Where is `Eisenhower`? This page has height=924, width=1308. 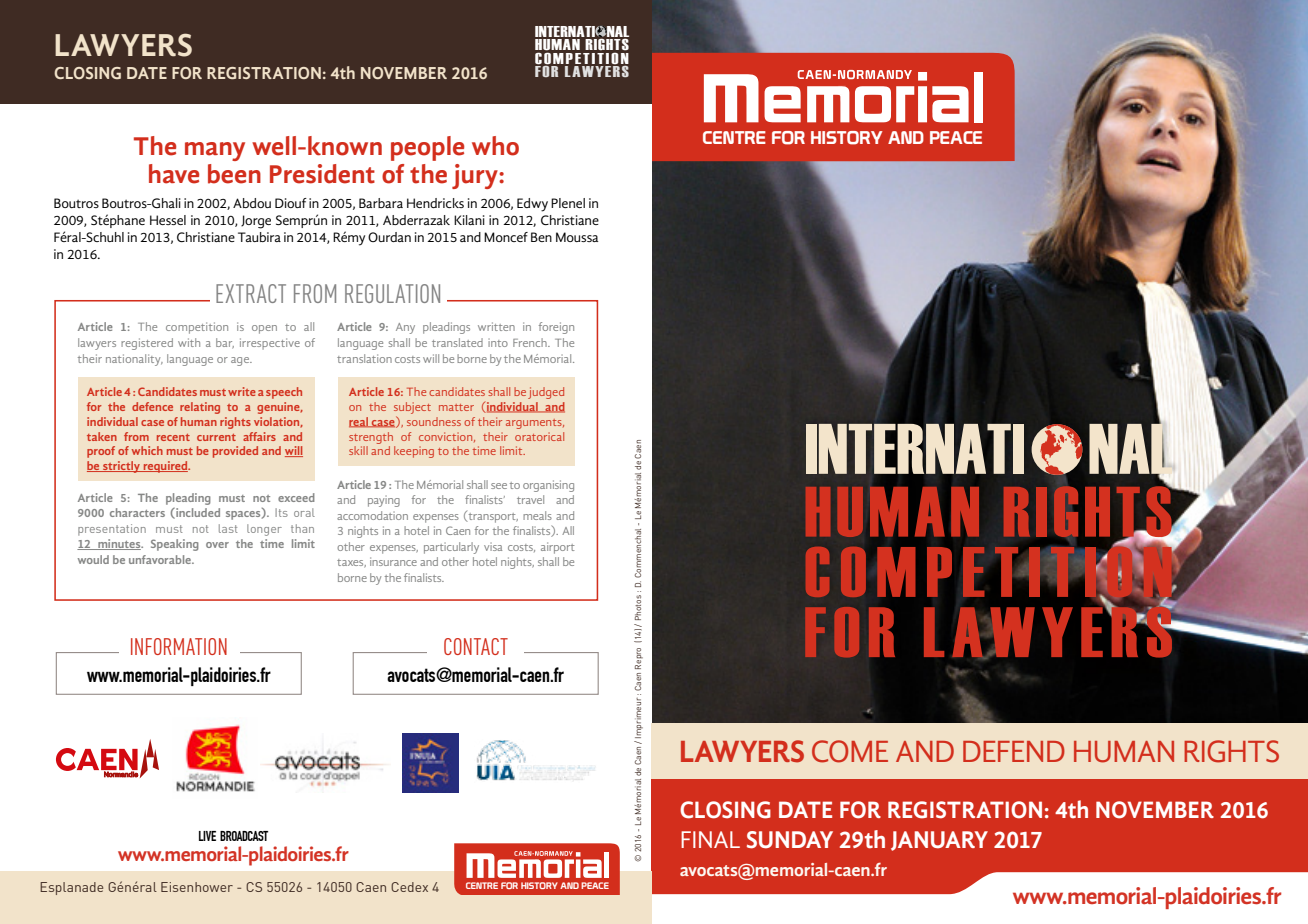
Eisenhower is located at coordinates (197, 887).
